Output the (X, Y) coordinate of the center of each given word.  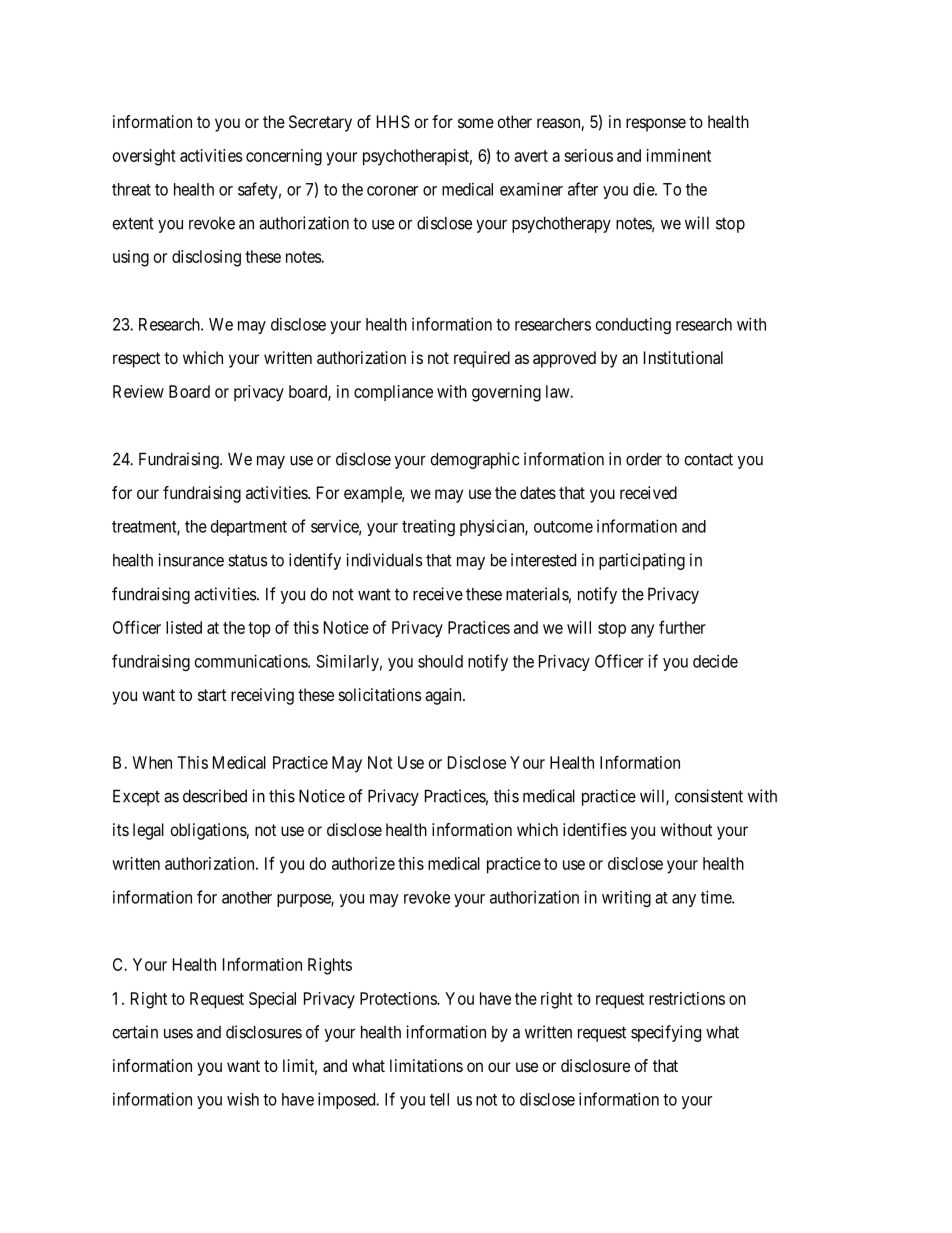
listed (184, 627)
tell (439, 1099)
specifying (666, 1033)
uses (178, 1034)
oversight (144, 157)
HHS (393, 121)
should (440, 661)
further (682, 627)
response (656, 125)
